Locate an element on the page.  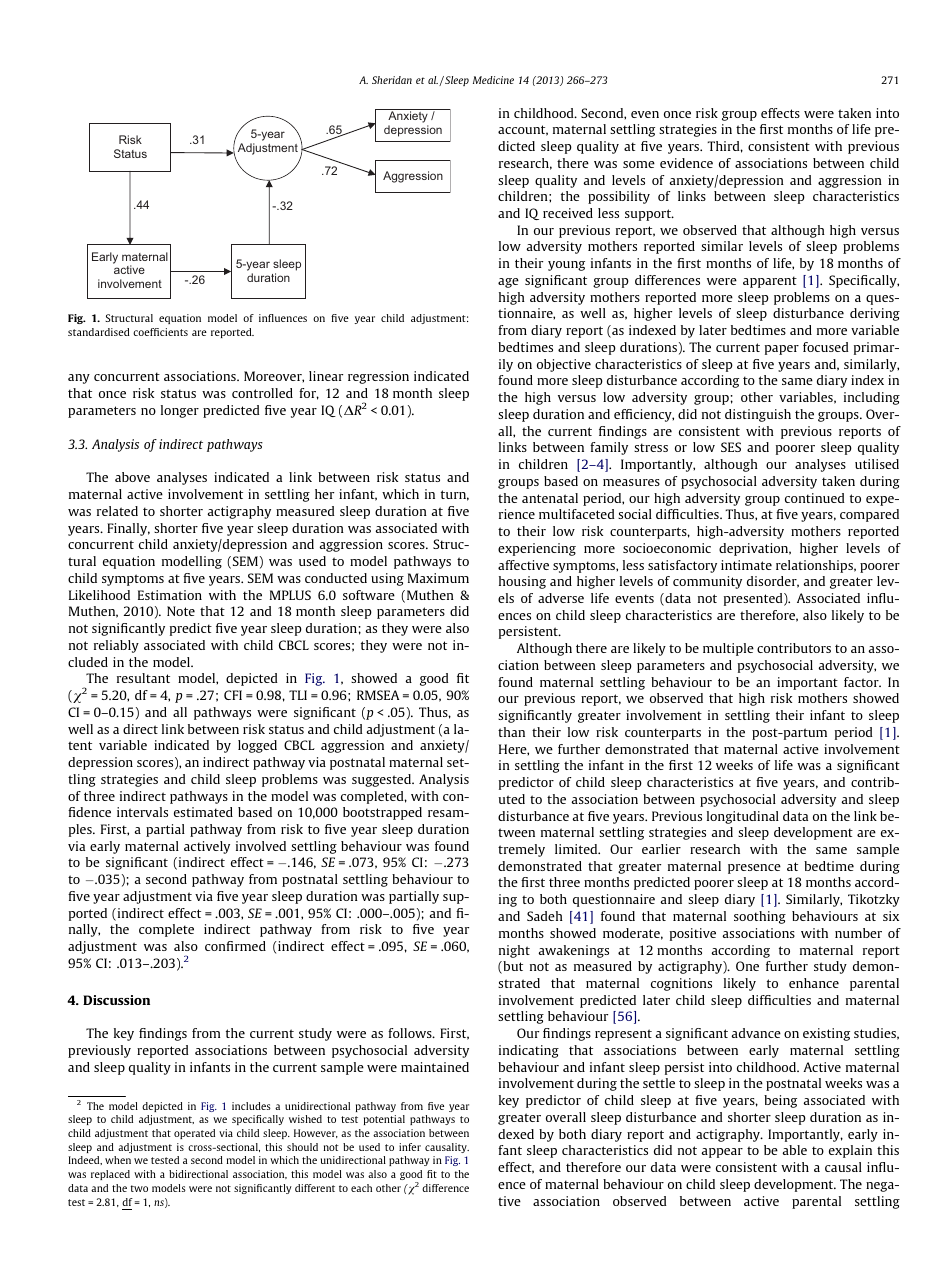
antenatal is located at coordinates (550, 498).
